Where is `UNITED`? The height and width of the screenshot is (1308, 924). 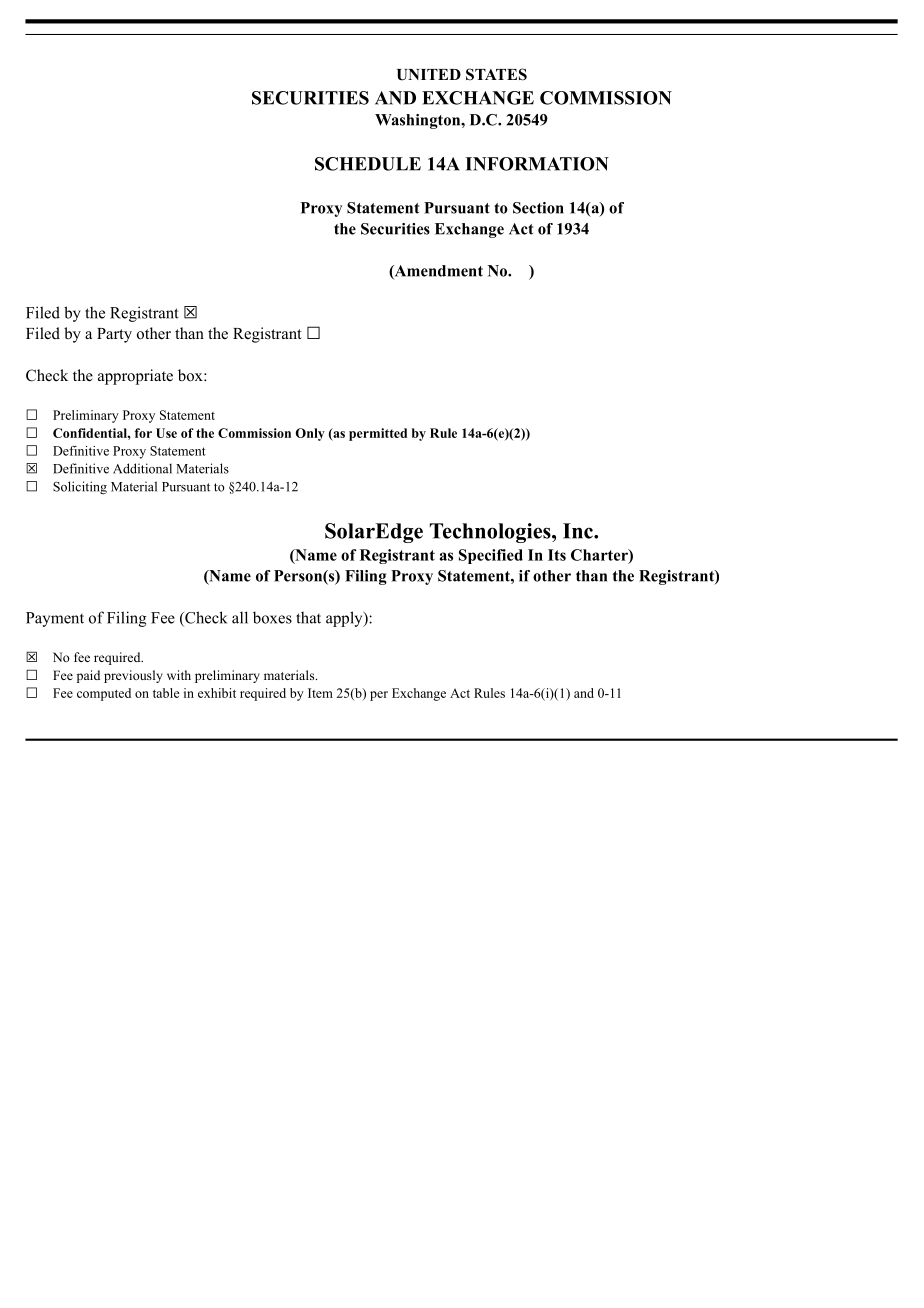
UNITED is located at coordinates (429, 75).
